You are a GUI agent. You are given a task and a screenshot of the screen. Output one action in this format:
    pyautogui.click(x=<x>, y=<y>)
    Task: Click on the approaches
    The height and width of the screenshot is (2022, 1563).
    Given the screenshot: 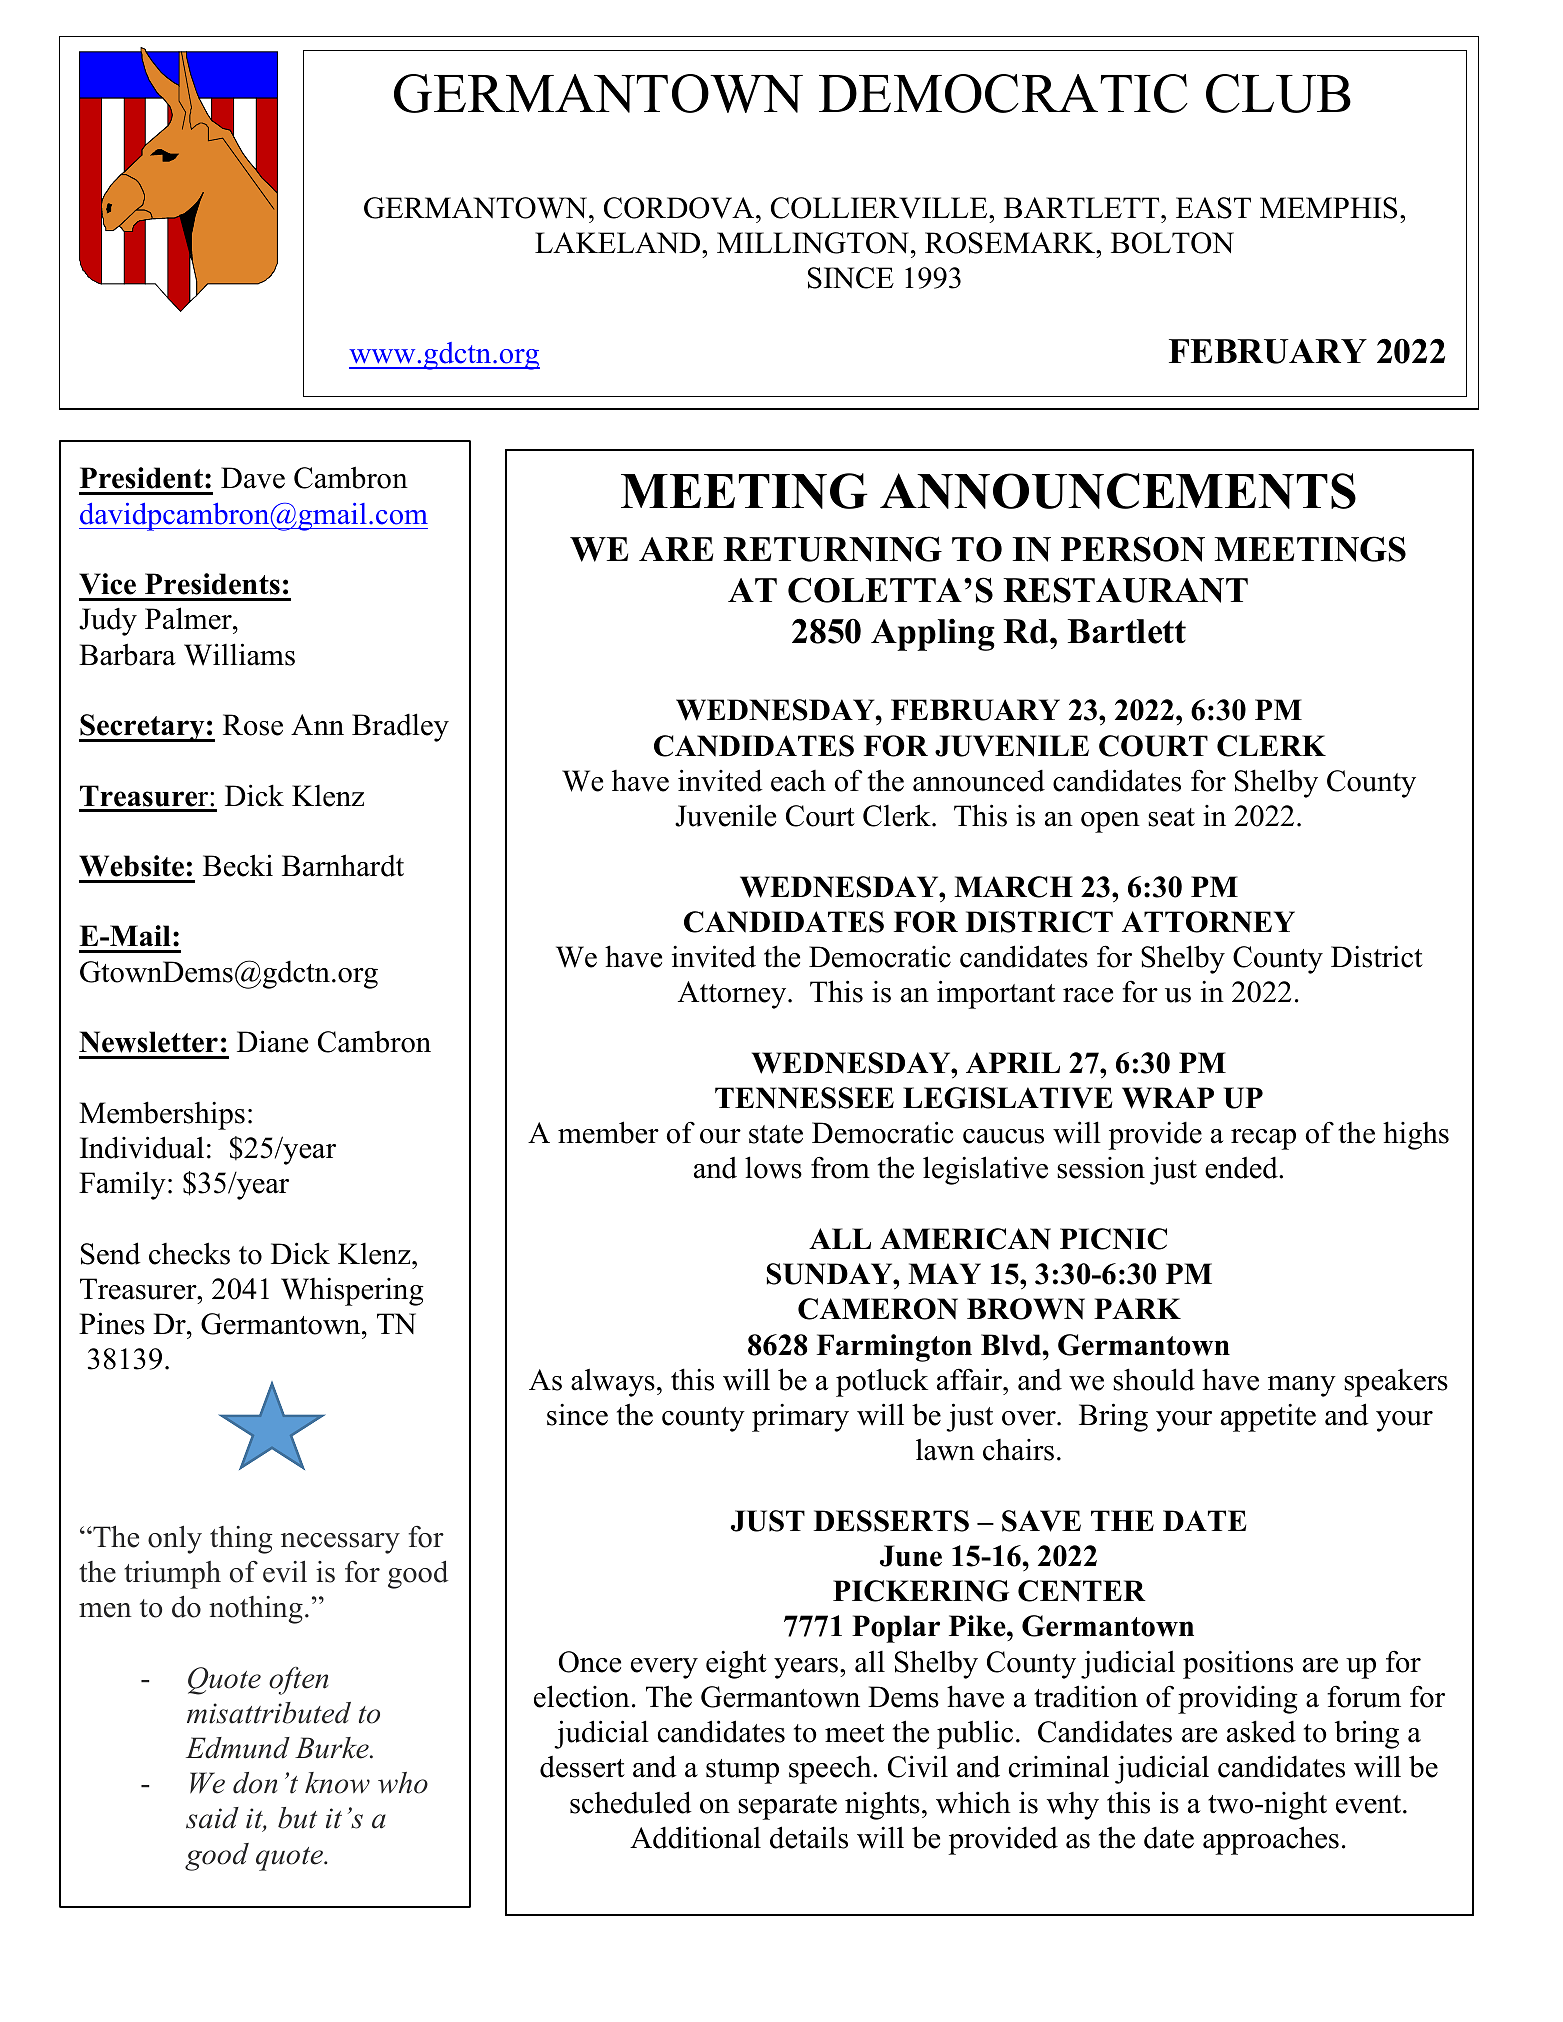 What is the action you would take?
    pyautogui.click(x=1271, y=1840)
